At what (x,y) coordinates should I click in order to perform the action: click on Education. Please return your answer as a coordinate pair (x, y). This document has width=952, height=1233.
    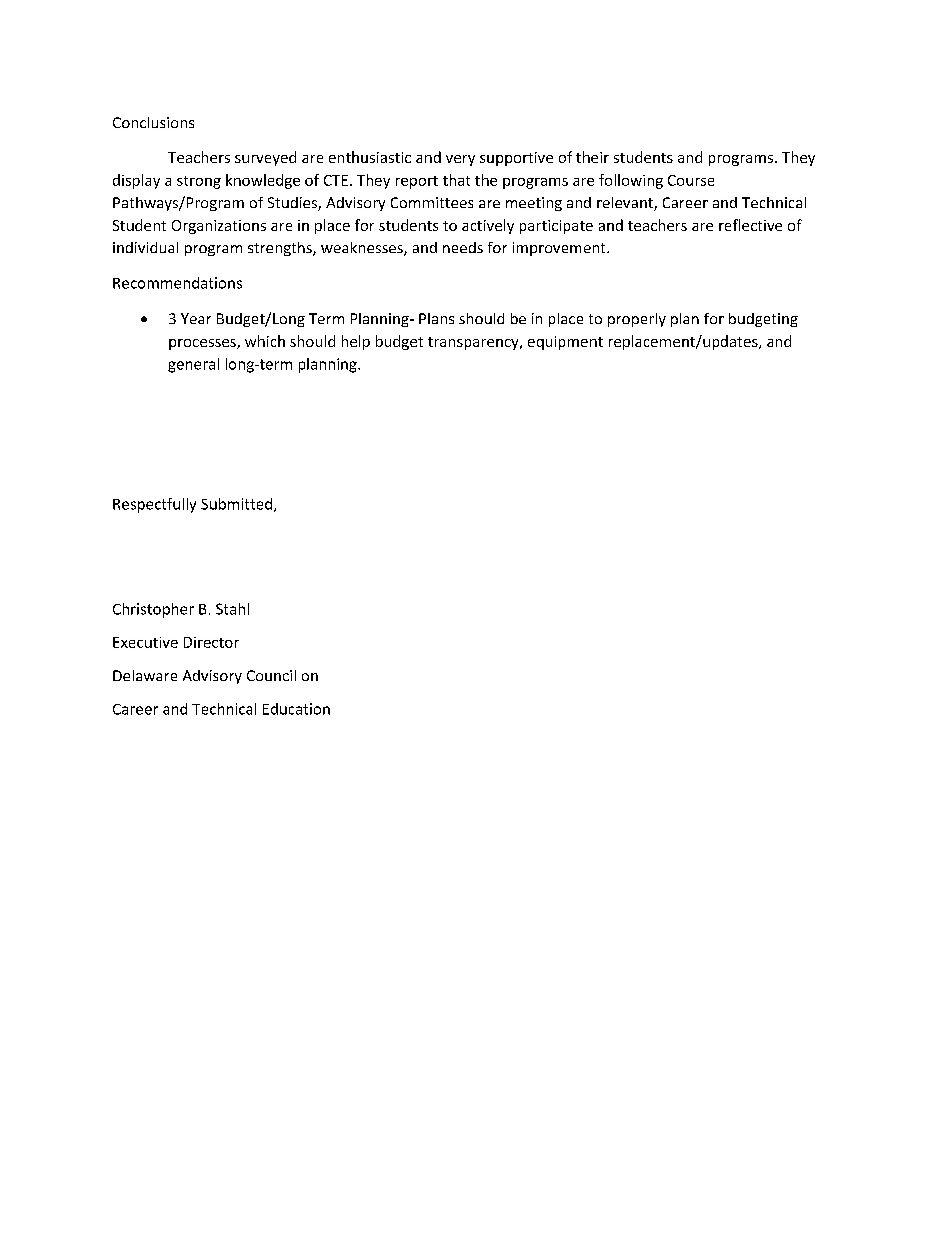
    Looking at the image, I should click on (296, 709).
